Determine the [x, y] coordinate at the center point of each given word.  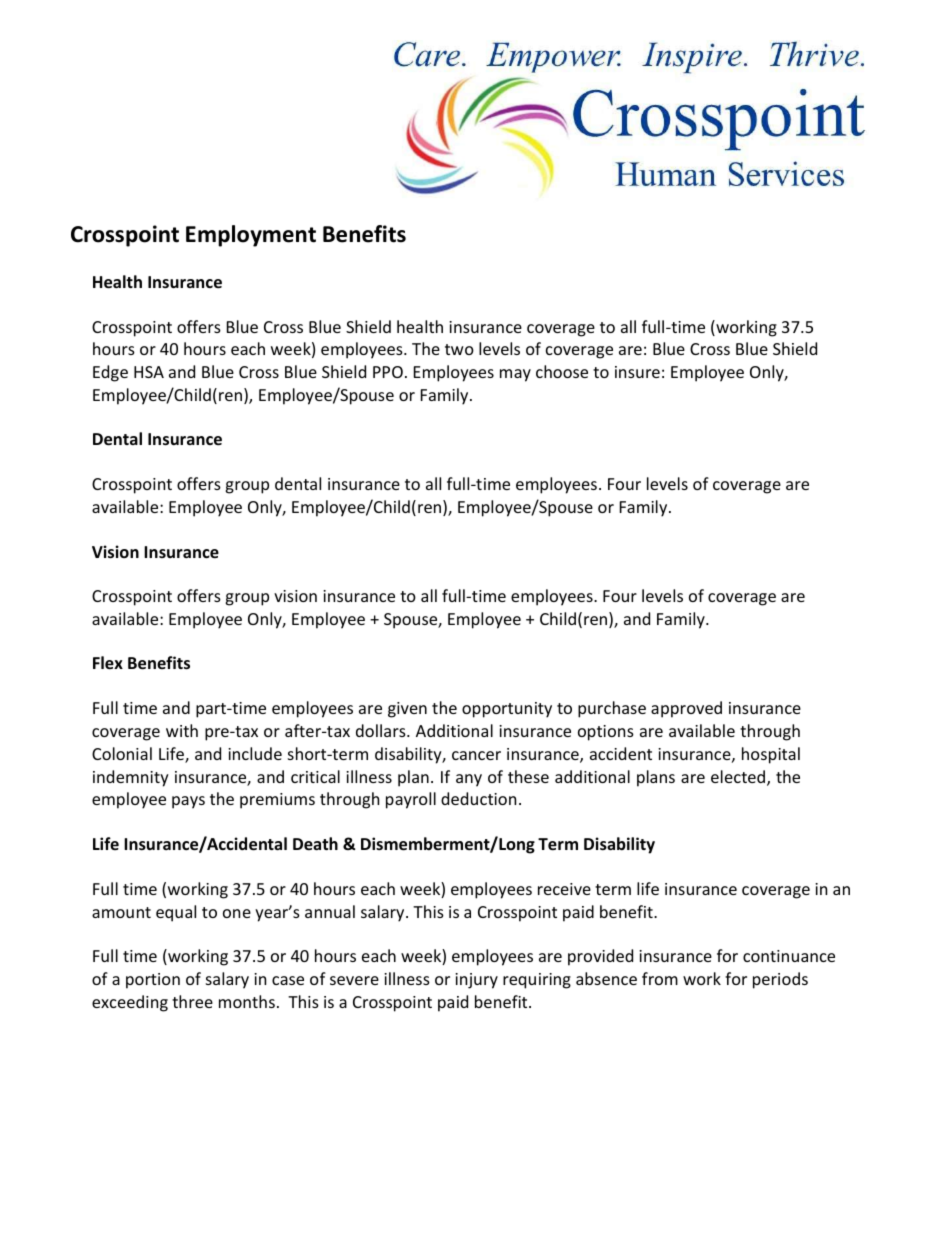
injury [476, 981]
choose [562, 371]
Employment [251, 236]
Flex [108, 663]
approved [686, 709]
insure [637, 372]
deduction [478, 798]
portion [153, 981]
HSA [149, 372]
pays [188, 802]
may [515, 375]
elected [739, 778]
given [407, 710]
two [459, 349]
